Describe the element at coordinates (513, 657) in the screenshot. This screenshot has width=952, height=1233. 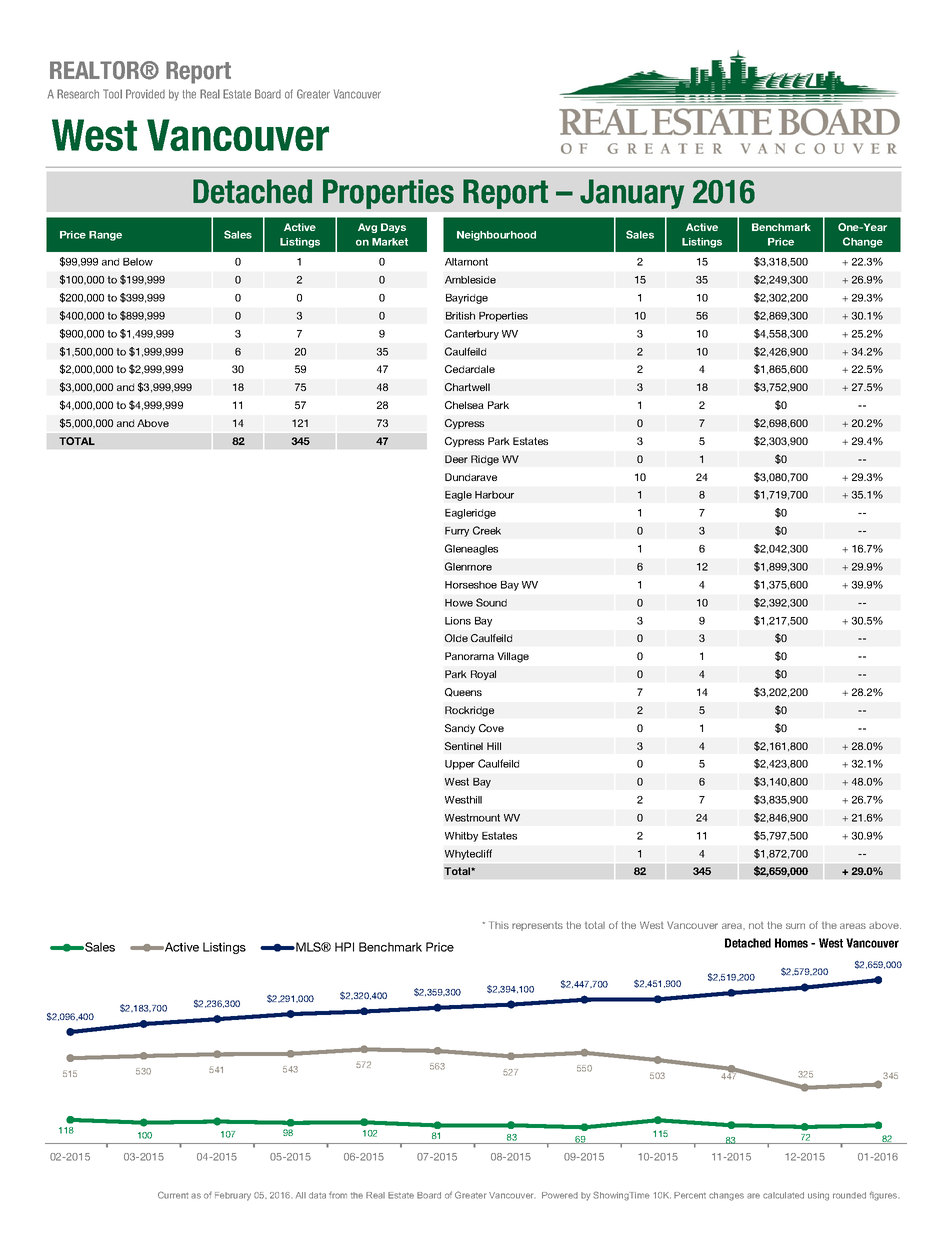
I see `Village` at that location.
